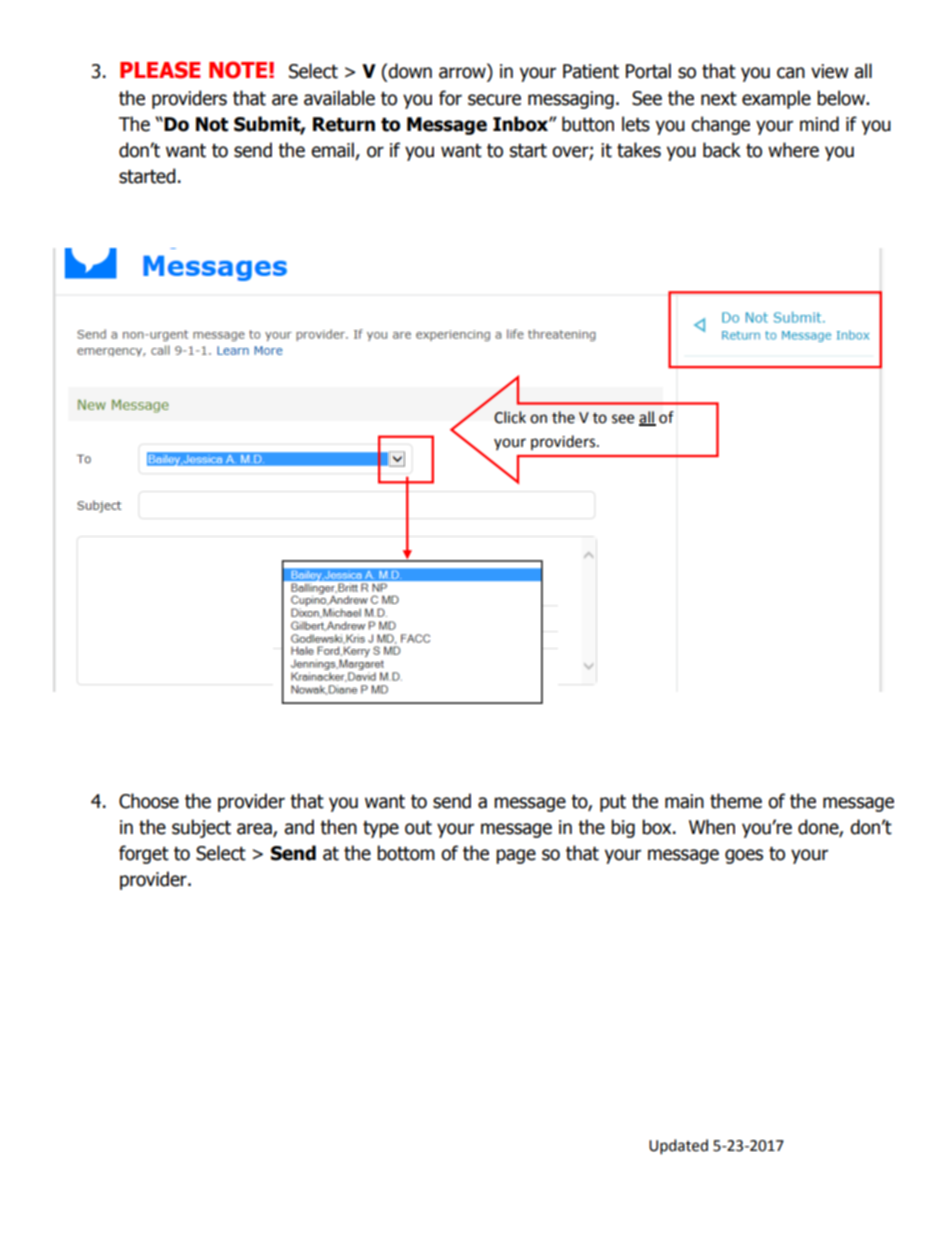  I want to click on Click, so click(510, 417).
